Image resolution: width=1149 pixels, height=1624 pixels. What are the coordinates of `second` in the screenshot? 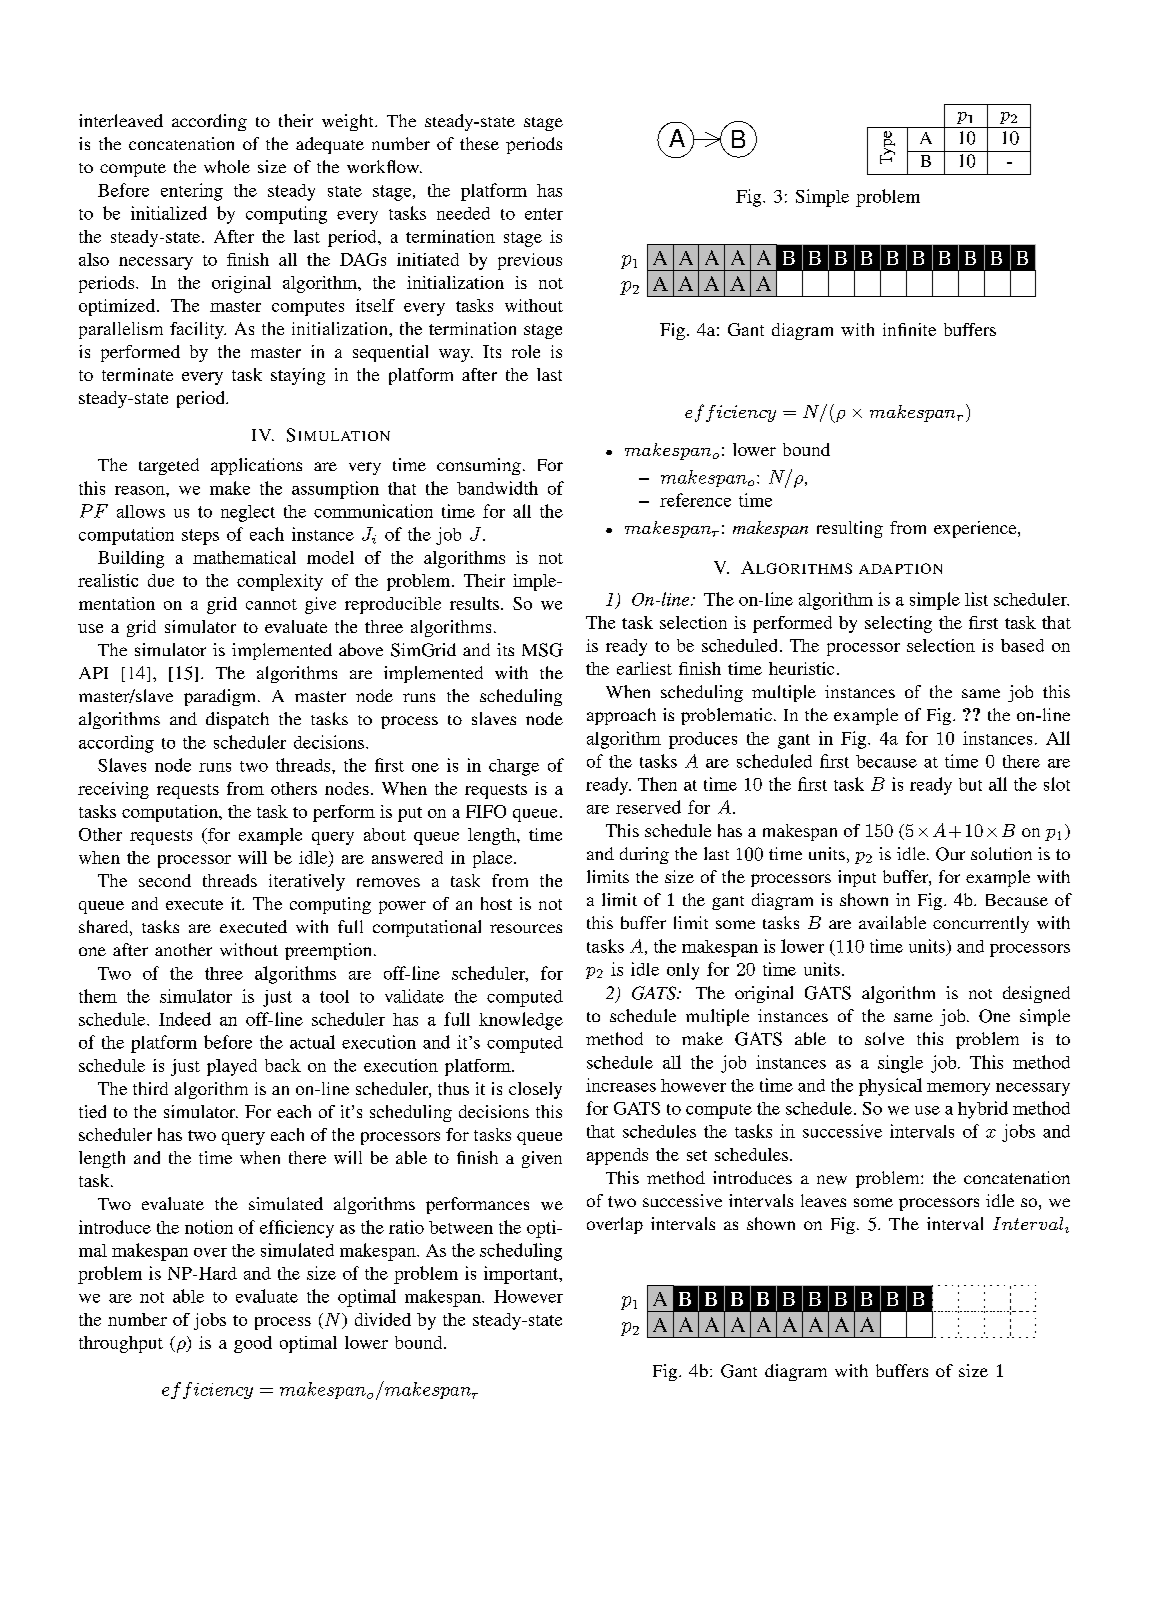 It's located at (165, 880).
